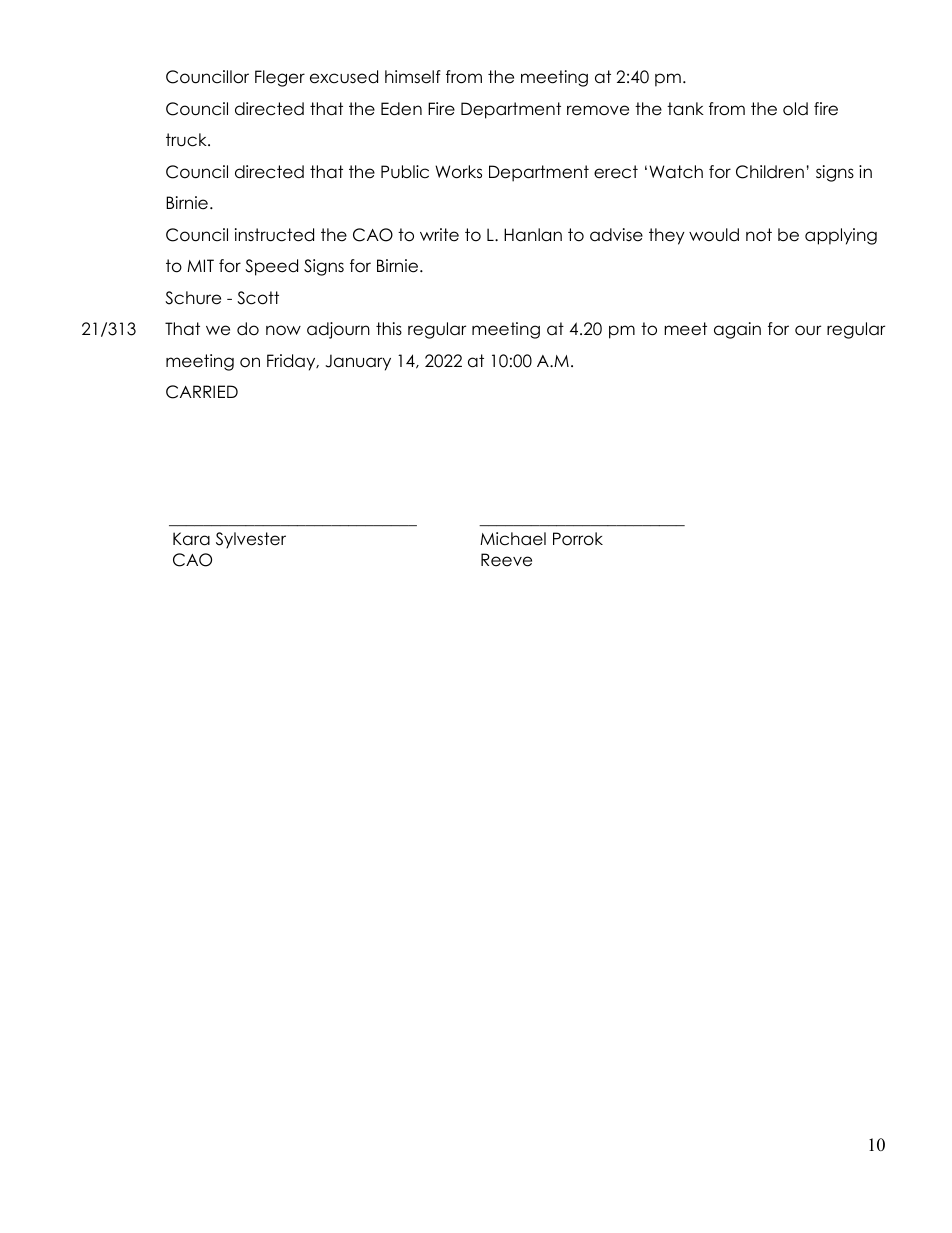  Describe the element at coordinates (358, 362) in the image. I see `January` at that location.
